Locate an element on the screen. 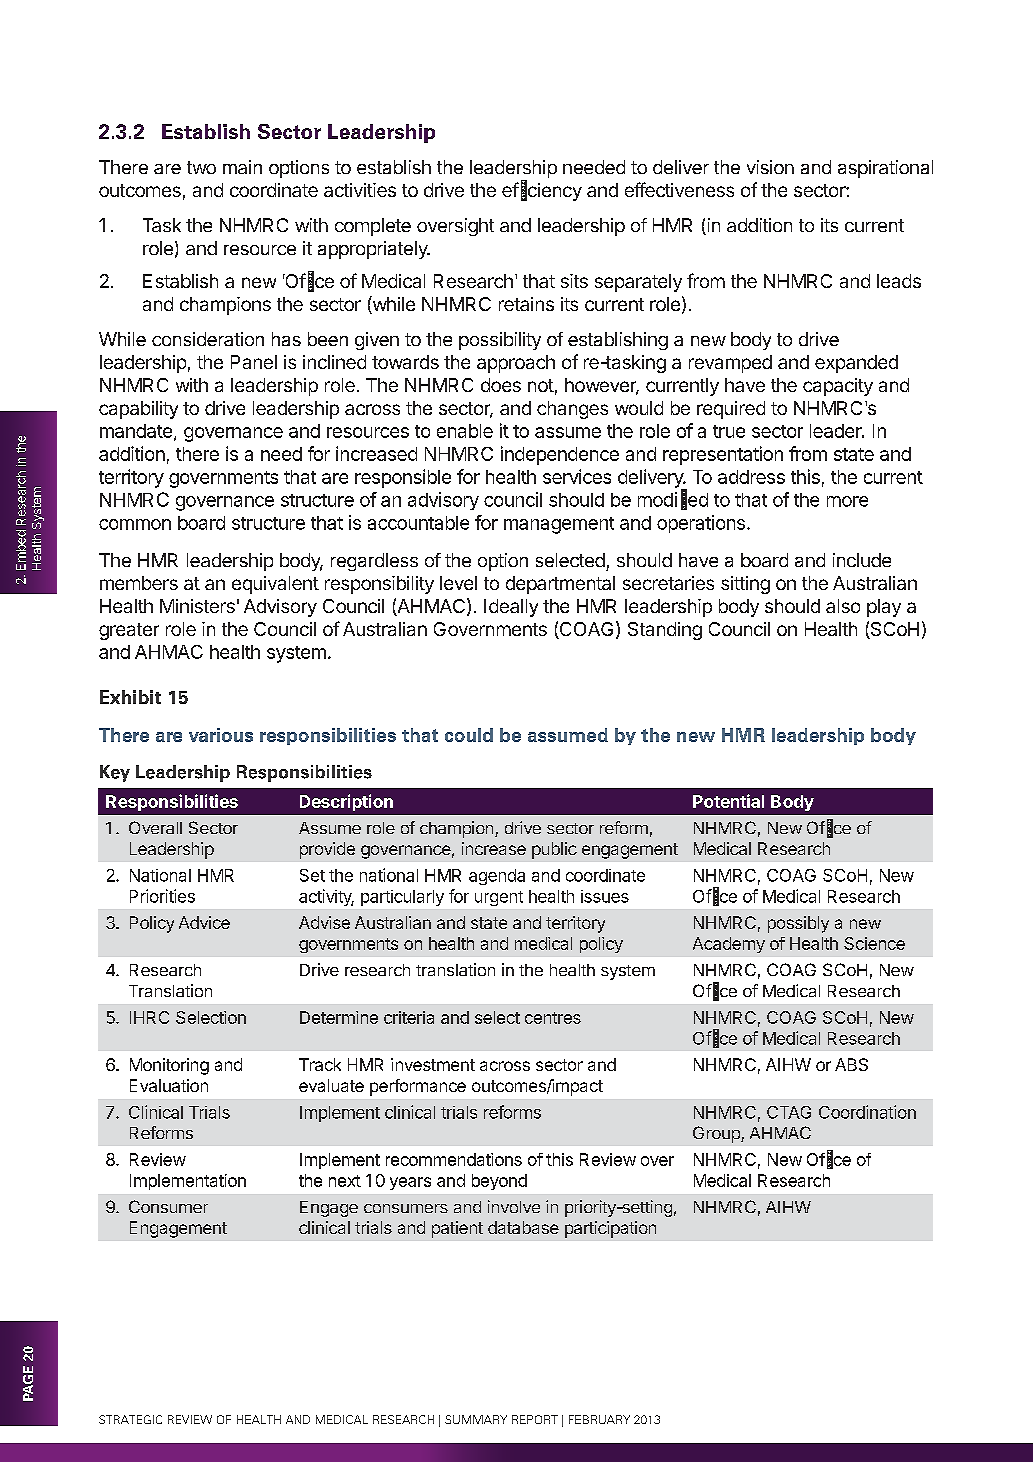 This screenshot has height=1462, width=1033. Advice is located at coordinates (204, 922).
